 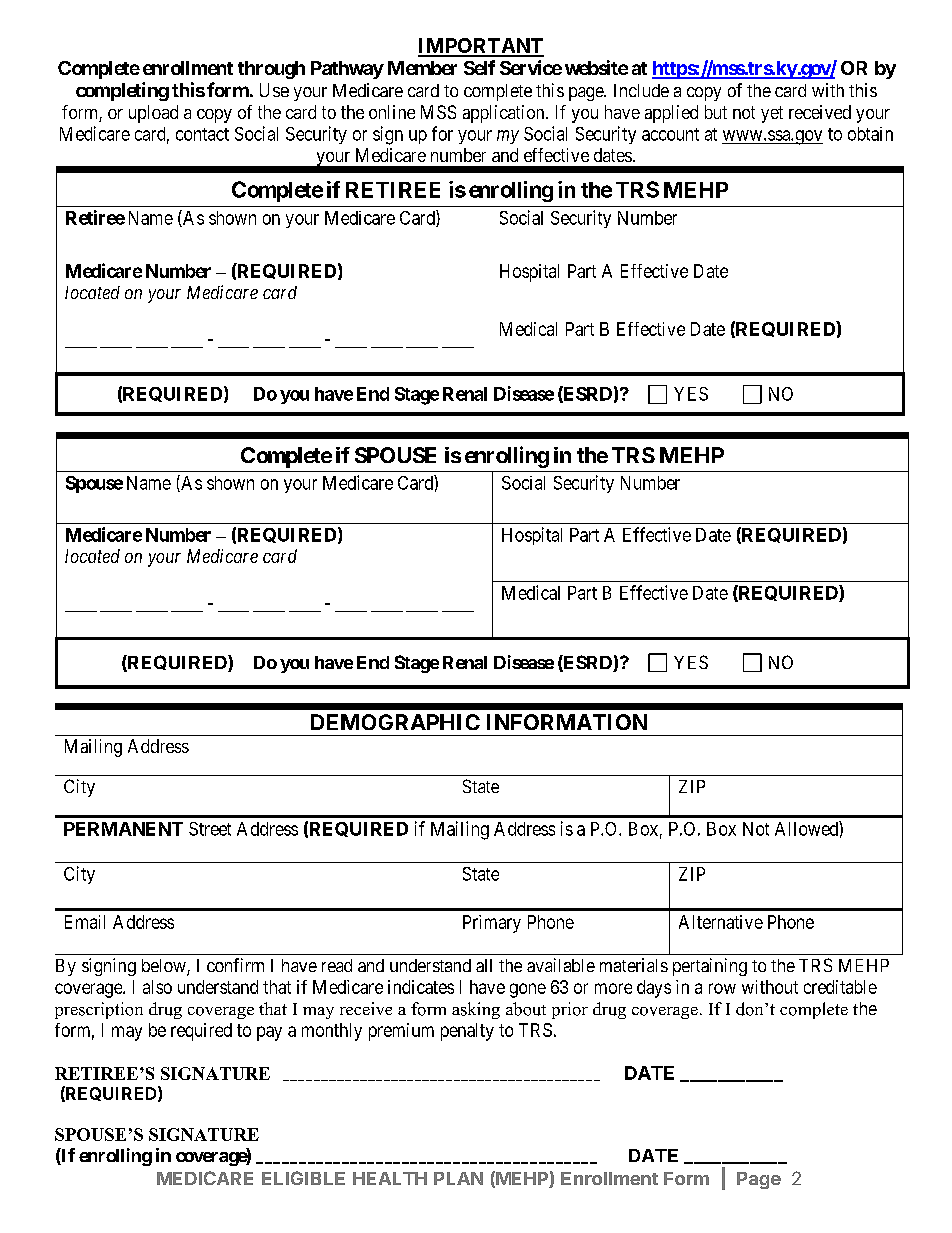 What do you see at coordinates (153, 114) in the document?
I see `upload` at bounding box center [153, 114].
